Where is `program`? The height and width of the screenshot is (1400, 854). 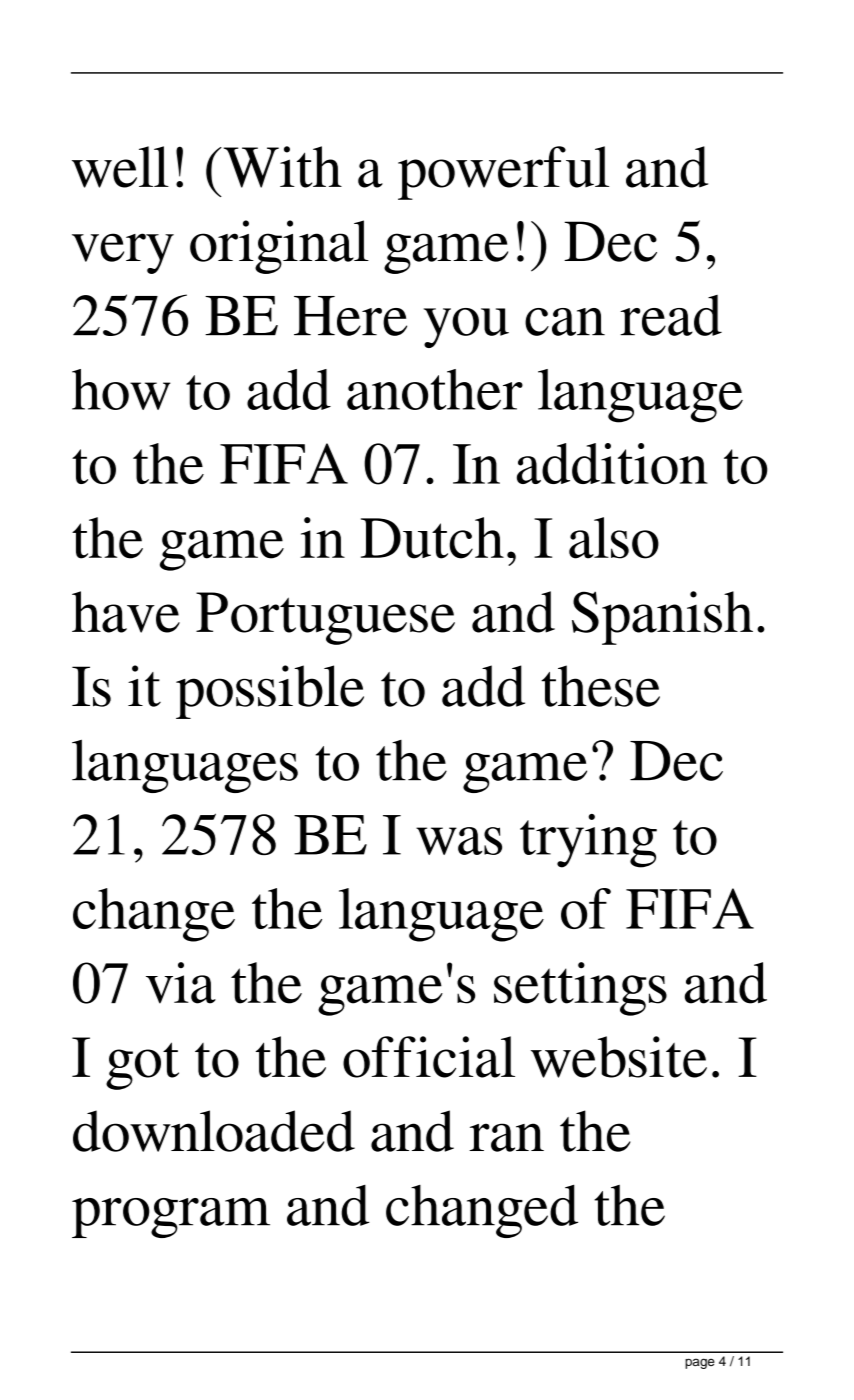 program is located at coordinates (171, 1218).
